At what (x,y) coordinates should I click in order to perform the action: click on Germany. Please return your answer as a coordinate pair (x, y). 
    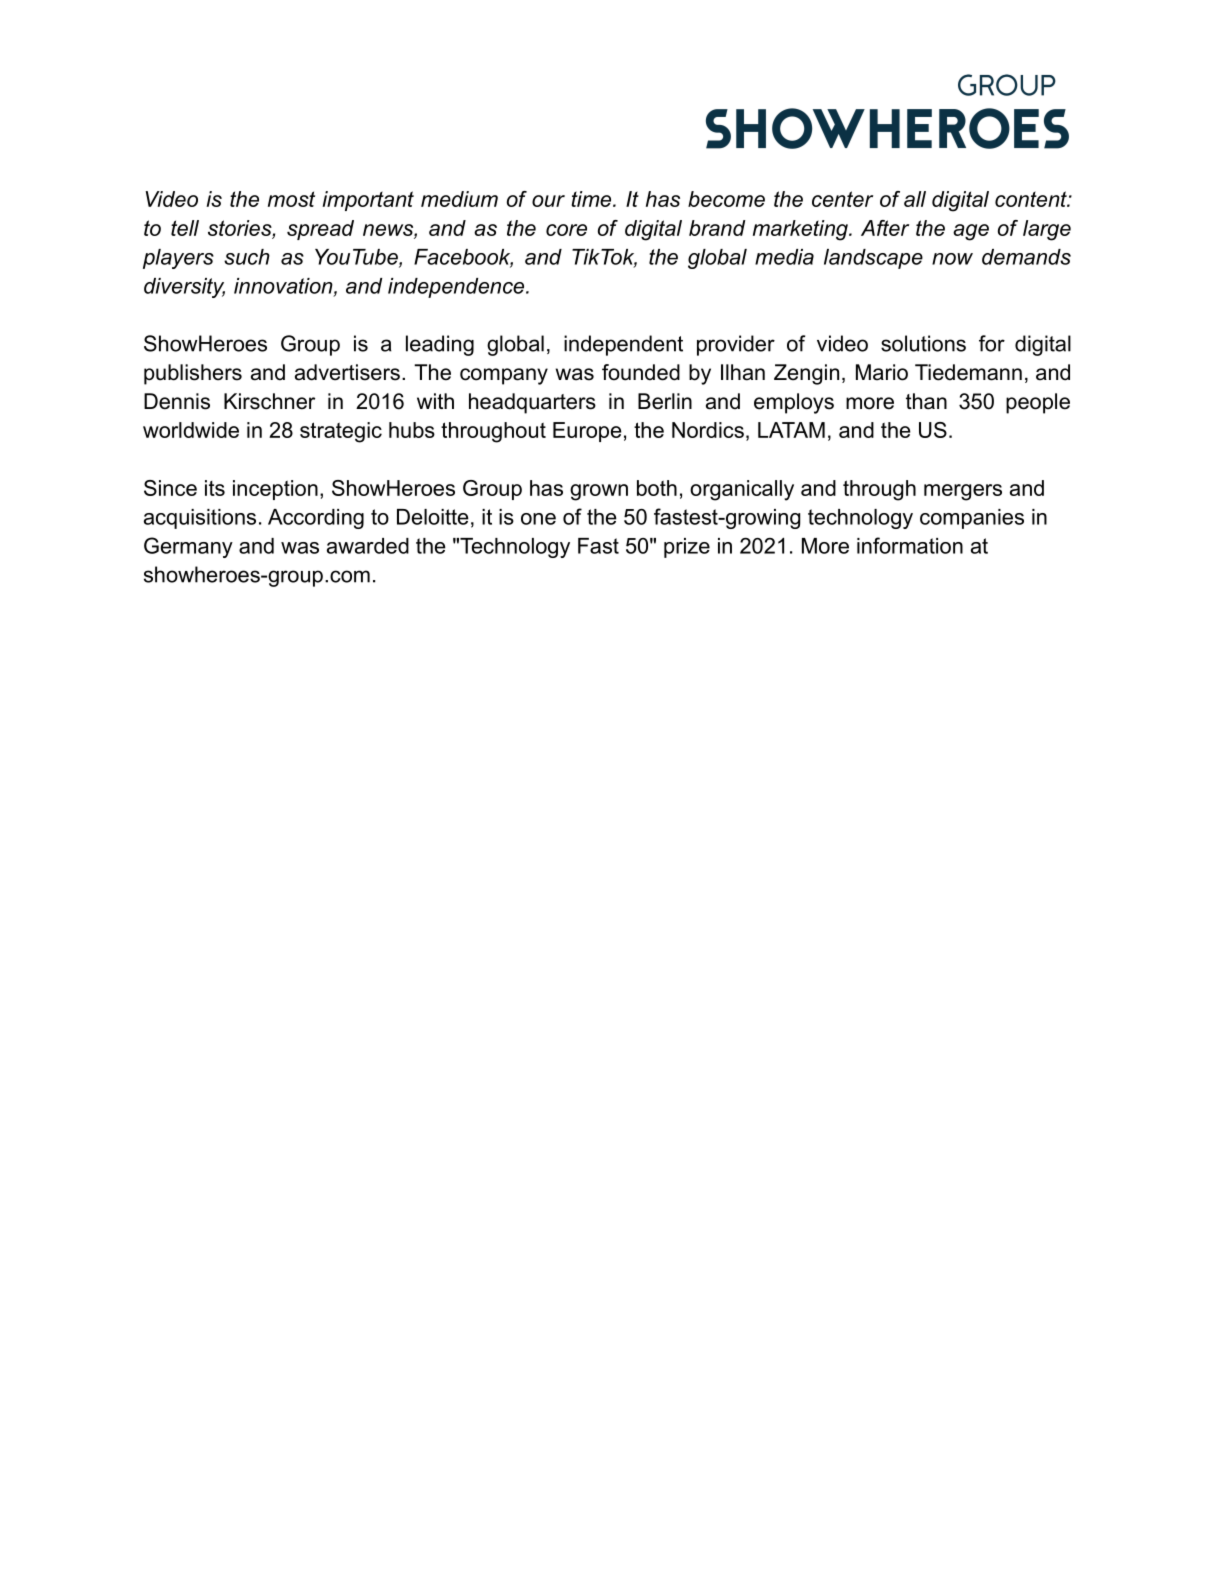
    Looking at the image, I should click on (188, 547).
